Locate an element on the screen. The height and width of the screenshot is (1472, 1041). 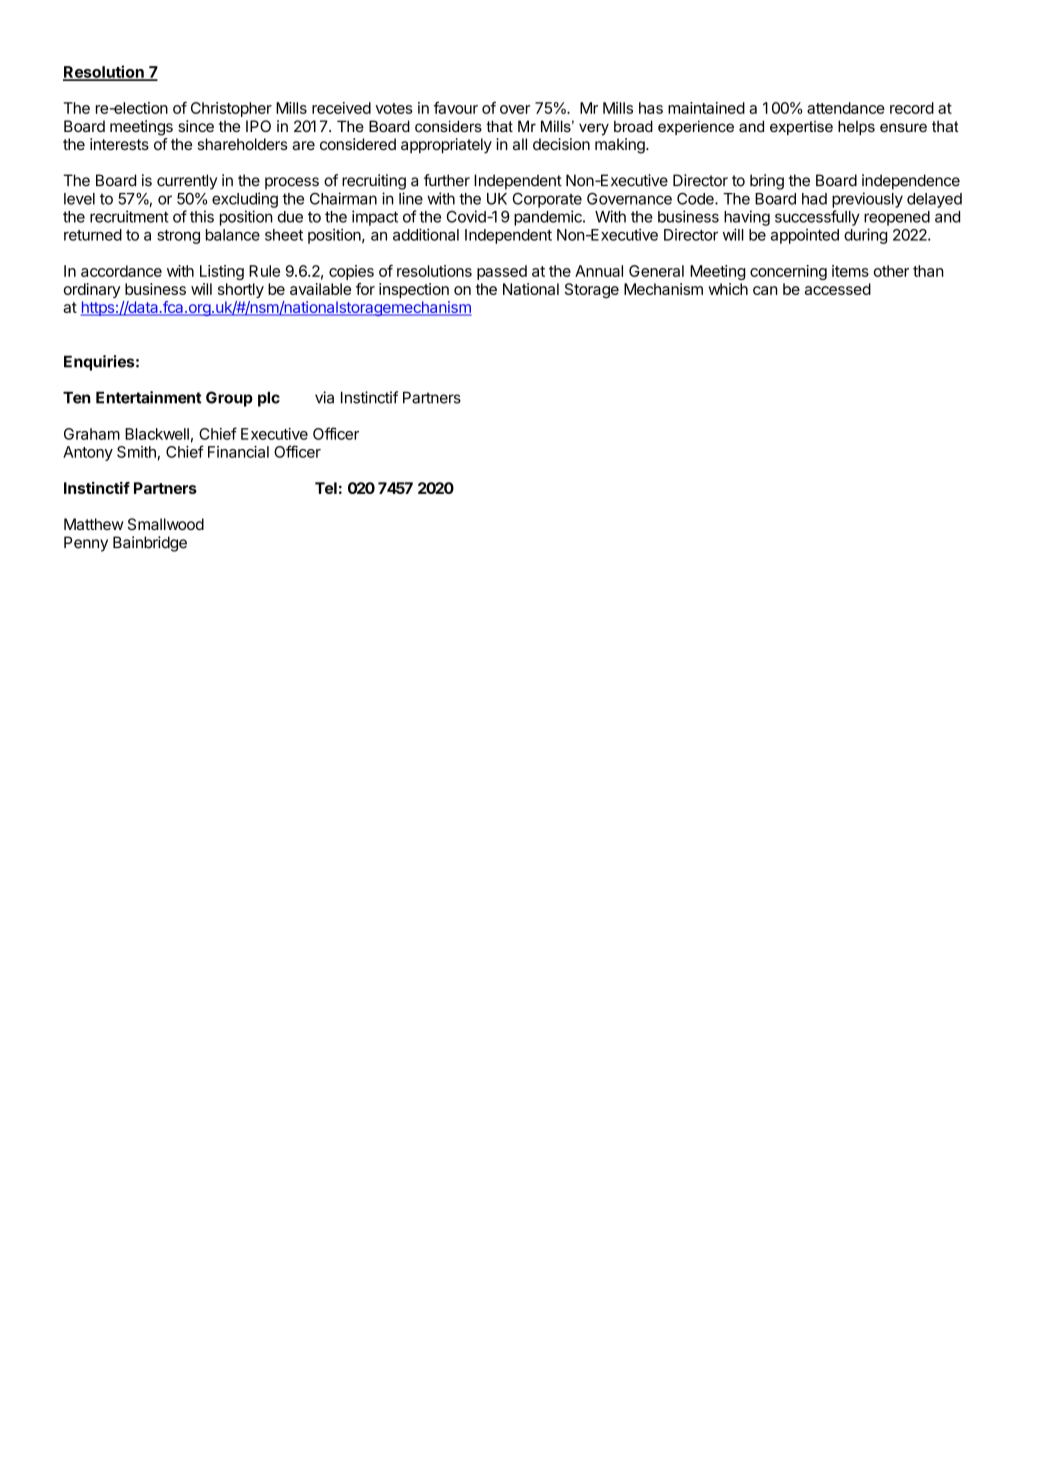
since is located at coordinates (196, 126).
